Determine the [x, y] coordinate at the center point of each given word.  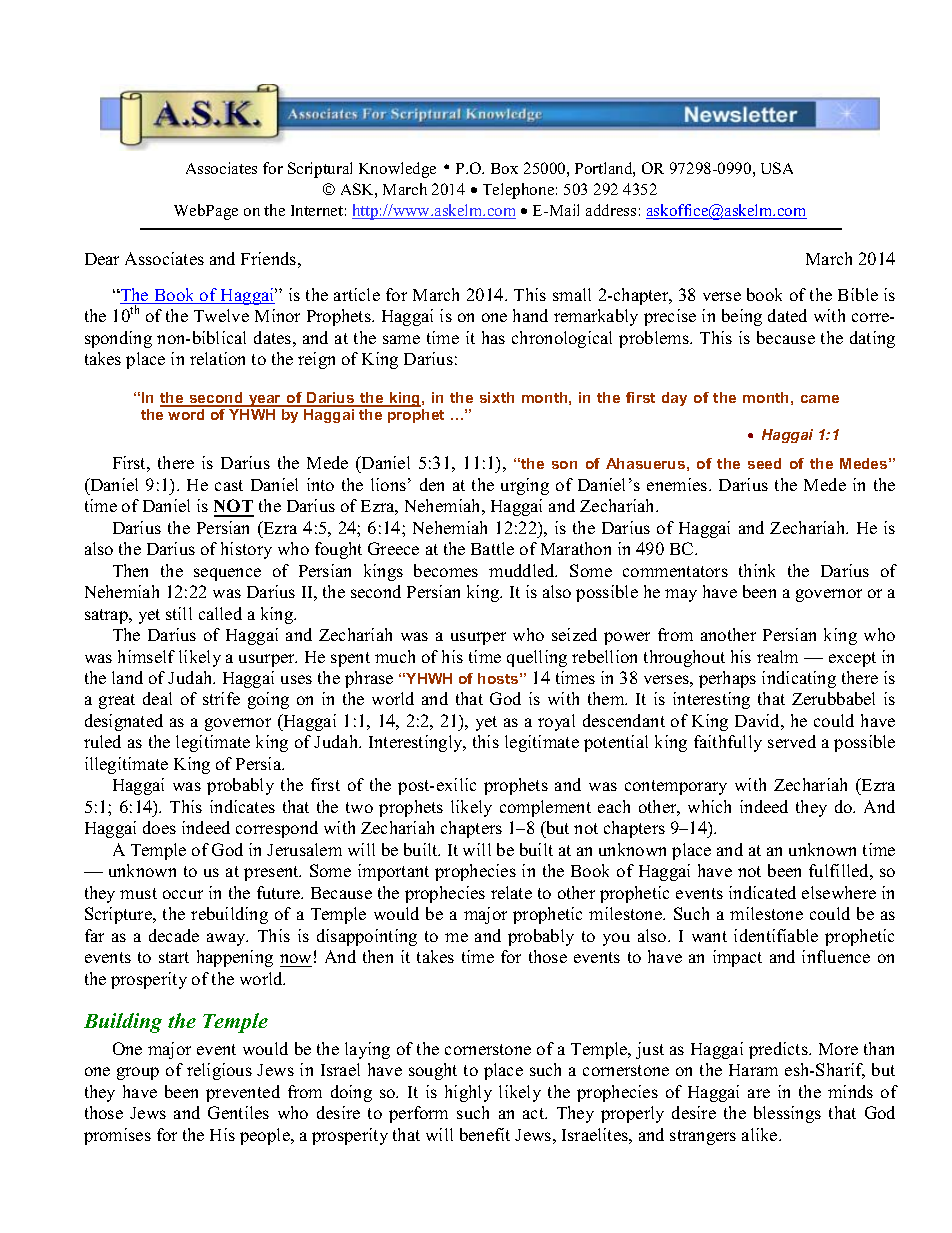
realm [777, 656]
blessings [787, 1114]
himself [146, 656]
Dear [102, 259]
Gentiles [238, 1112]
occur [183, 894]
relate [511, 892]
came [820, 399]
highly [468, 1093]
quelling [537, 658]
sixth [497, 397]
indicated [762, 892]
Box [504, 168]
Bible [858, 294]
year [265, 401]
